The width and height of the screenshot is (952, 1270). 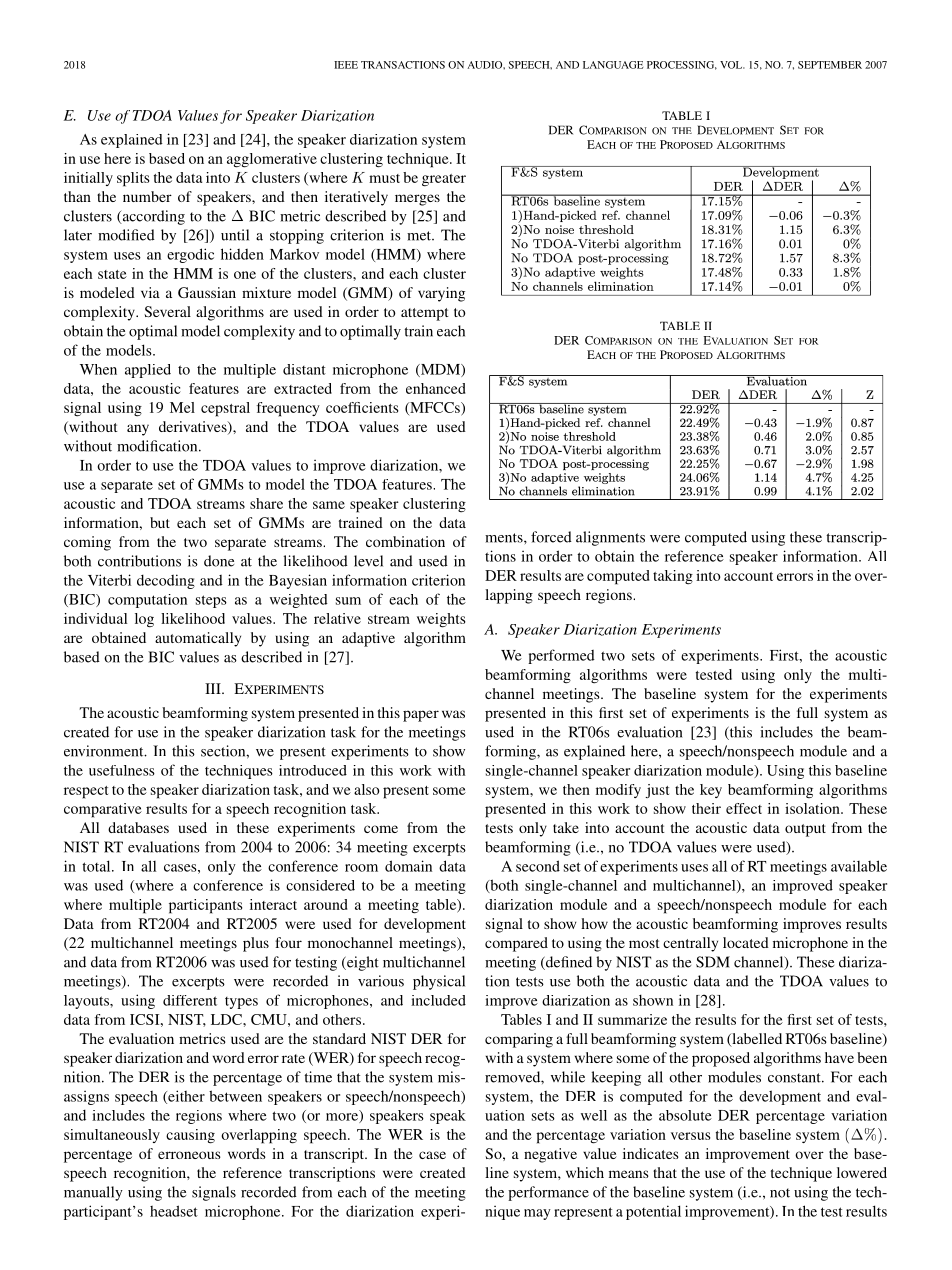 What do you see at coordinates (548, 1193) in the screenshot?
I see `performance` at bounding box center [548, 1193].
